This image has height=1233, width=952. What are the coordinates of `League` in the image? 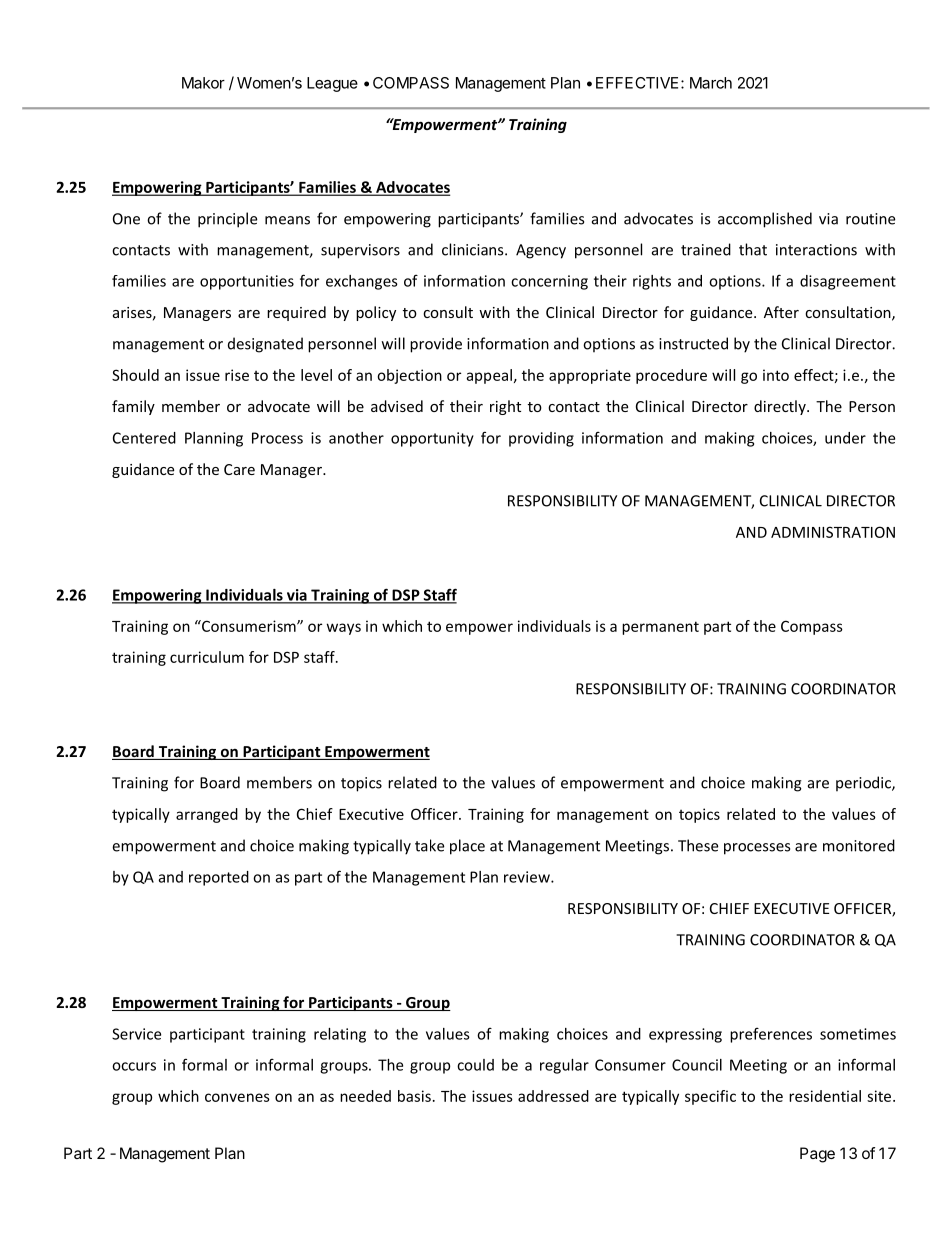 It's located at (332, 84).
